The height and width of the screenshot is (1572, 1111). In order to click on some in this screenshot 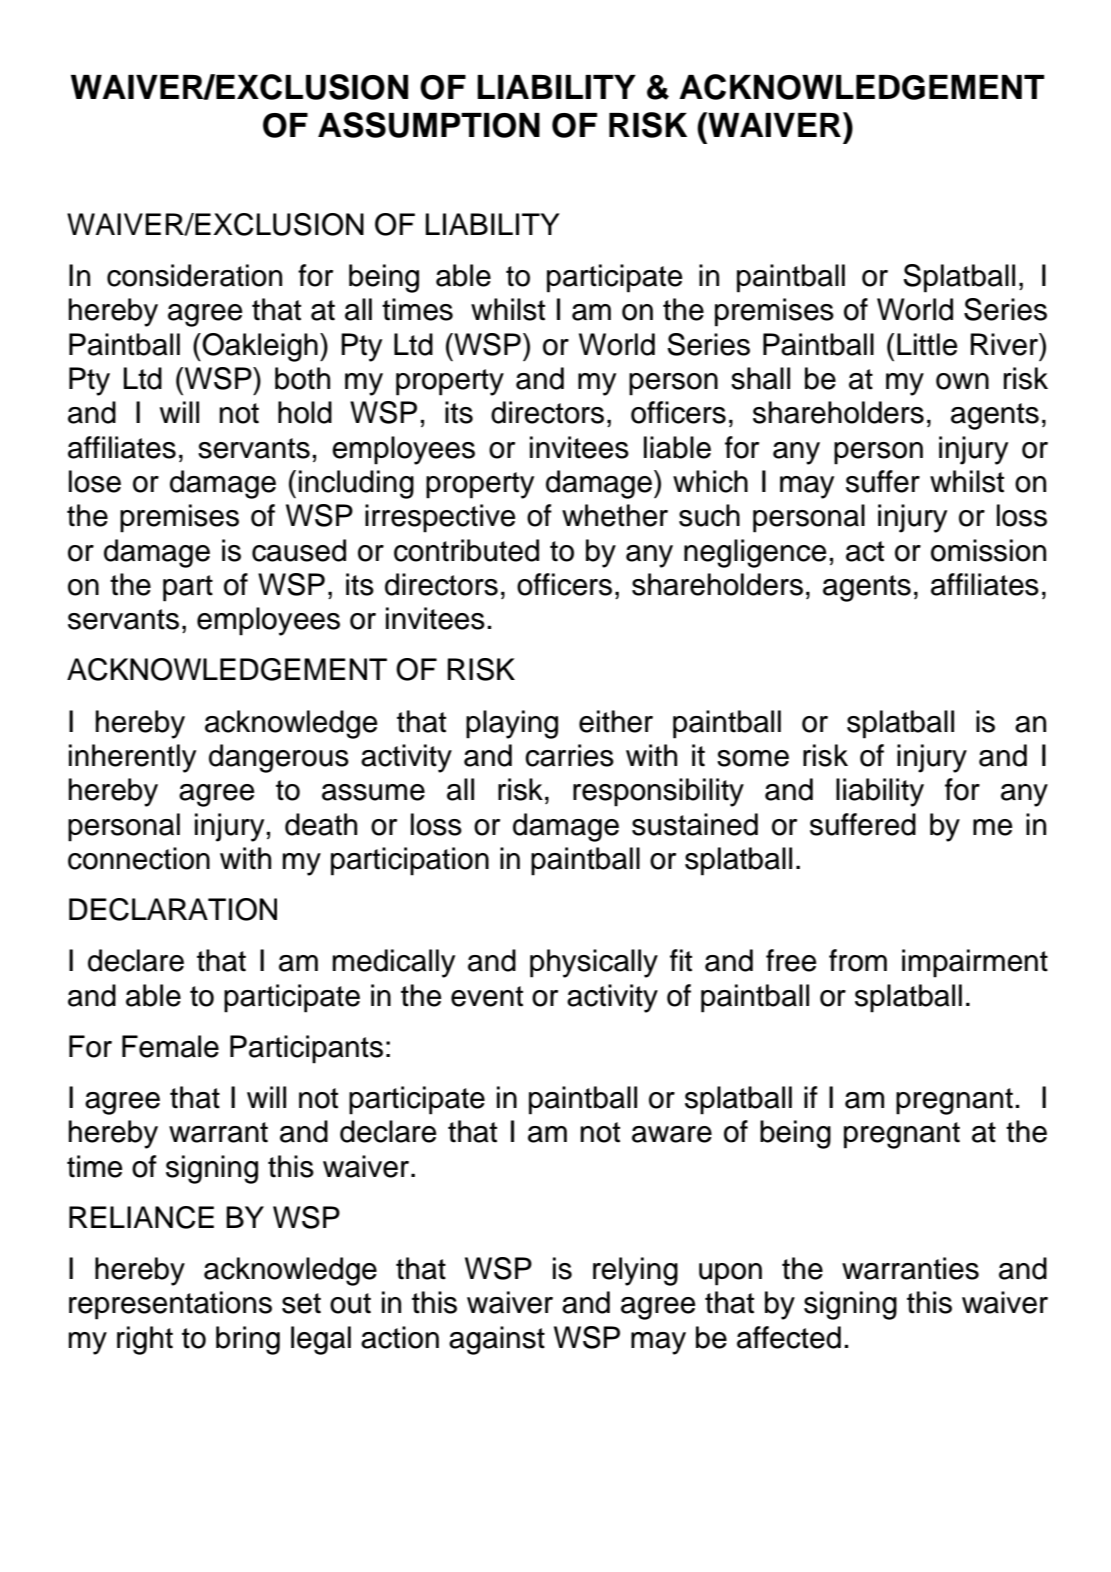, I will do `click(753, 758)`.
